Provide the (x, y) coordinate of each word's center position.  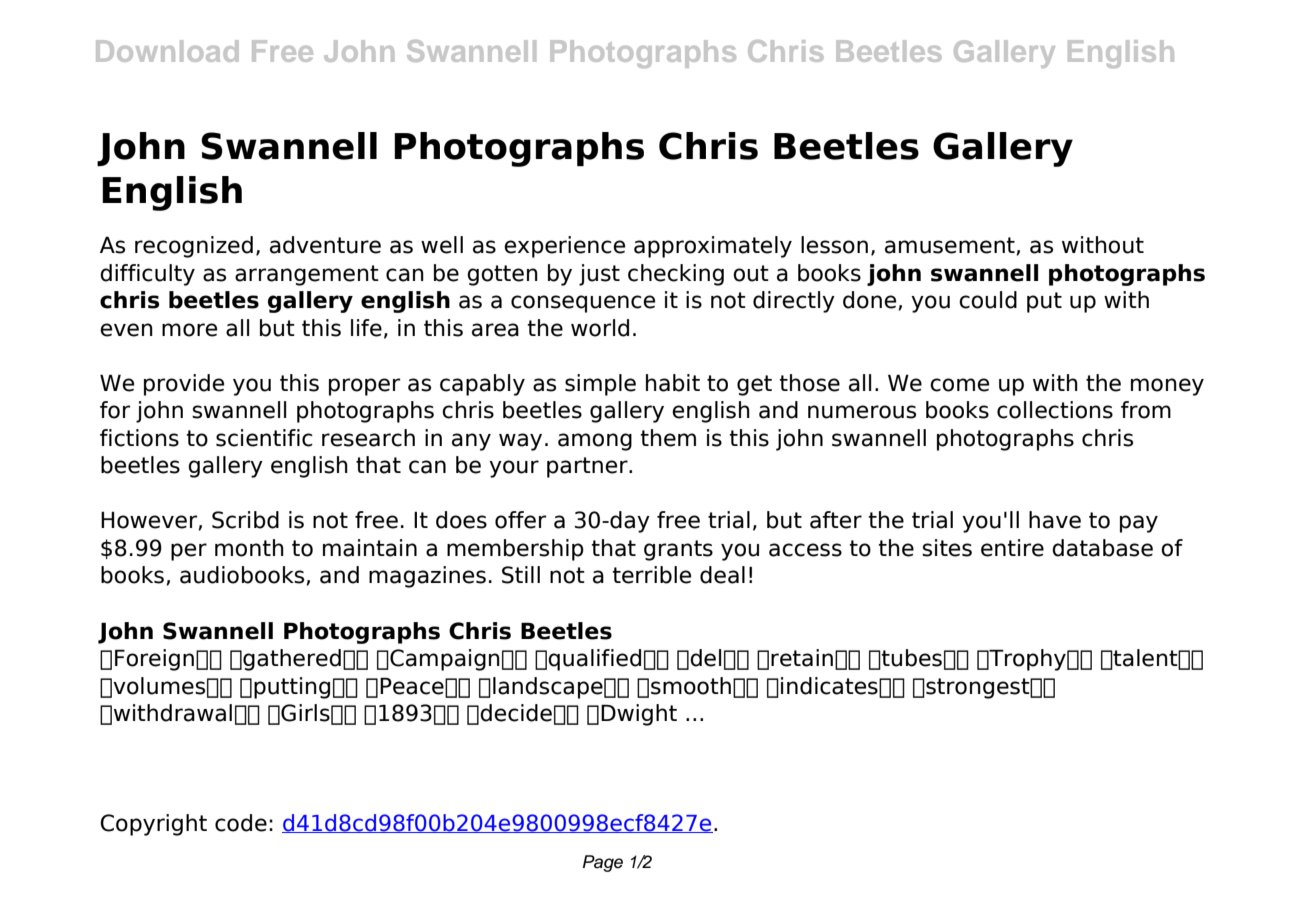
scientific (264, 438)
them (668, 438)
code (241, 823)
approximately (713, 247)
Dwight (639, 715)
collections (1055, 410)
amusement (950, 245)
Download (167, 51)
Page (603, 863)
